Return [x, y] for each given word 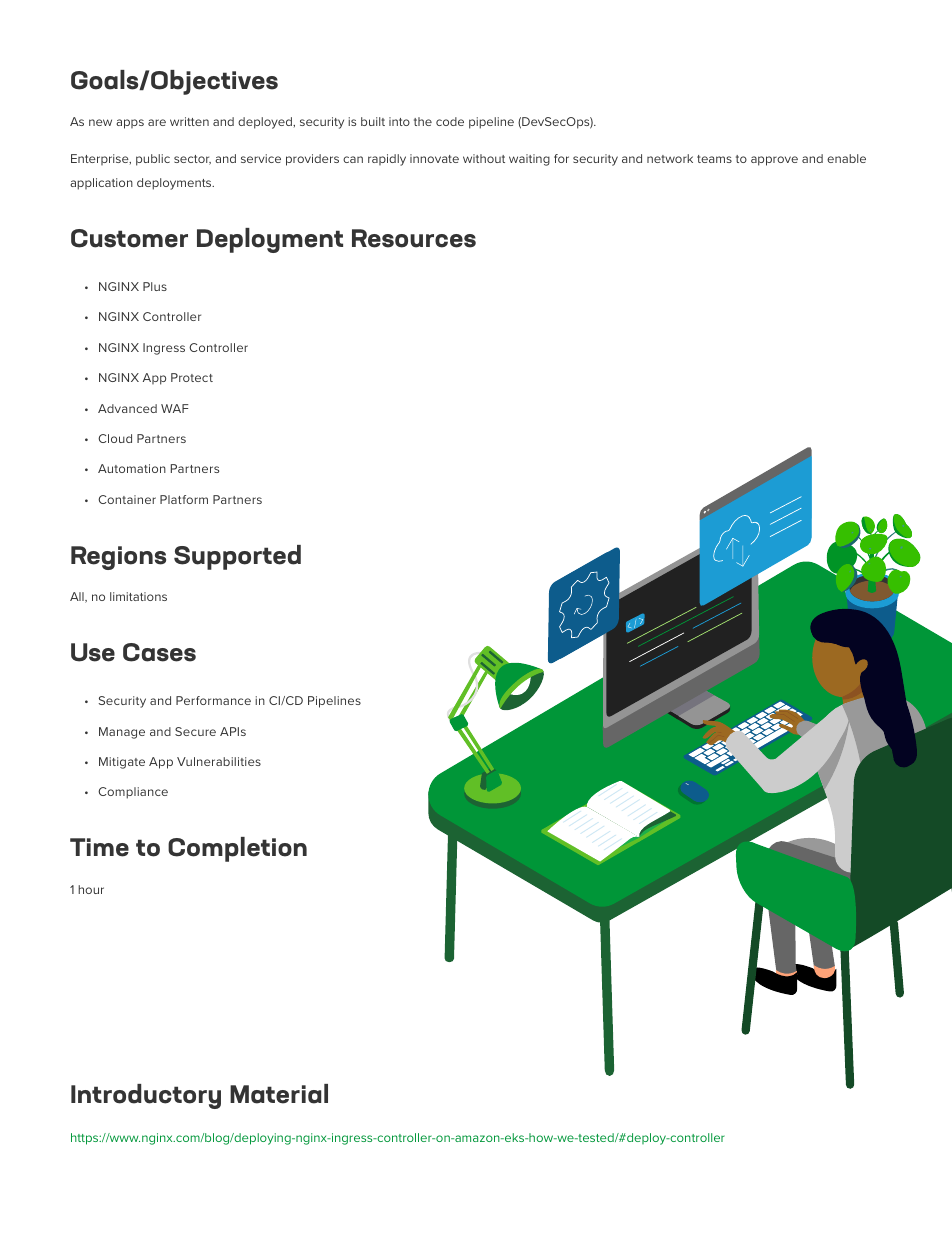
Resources [414, 238]
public [153, 160]
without [484, 158]
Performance [213, 700]
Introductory [146, 1096]
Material [279, 1094]
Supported [237, 557]
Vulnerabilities [219, 761]
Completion [237, 849]
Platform [184, 499]
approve [774, 161]
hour [91, 889]
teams [714, 159]
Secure [195, 731]
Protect [192, 377]
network [670, 158]
